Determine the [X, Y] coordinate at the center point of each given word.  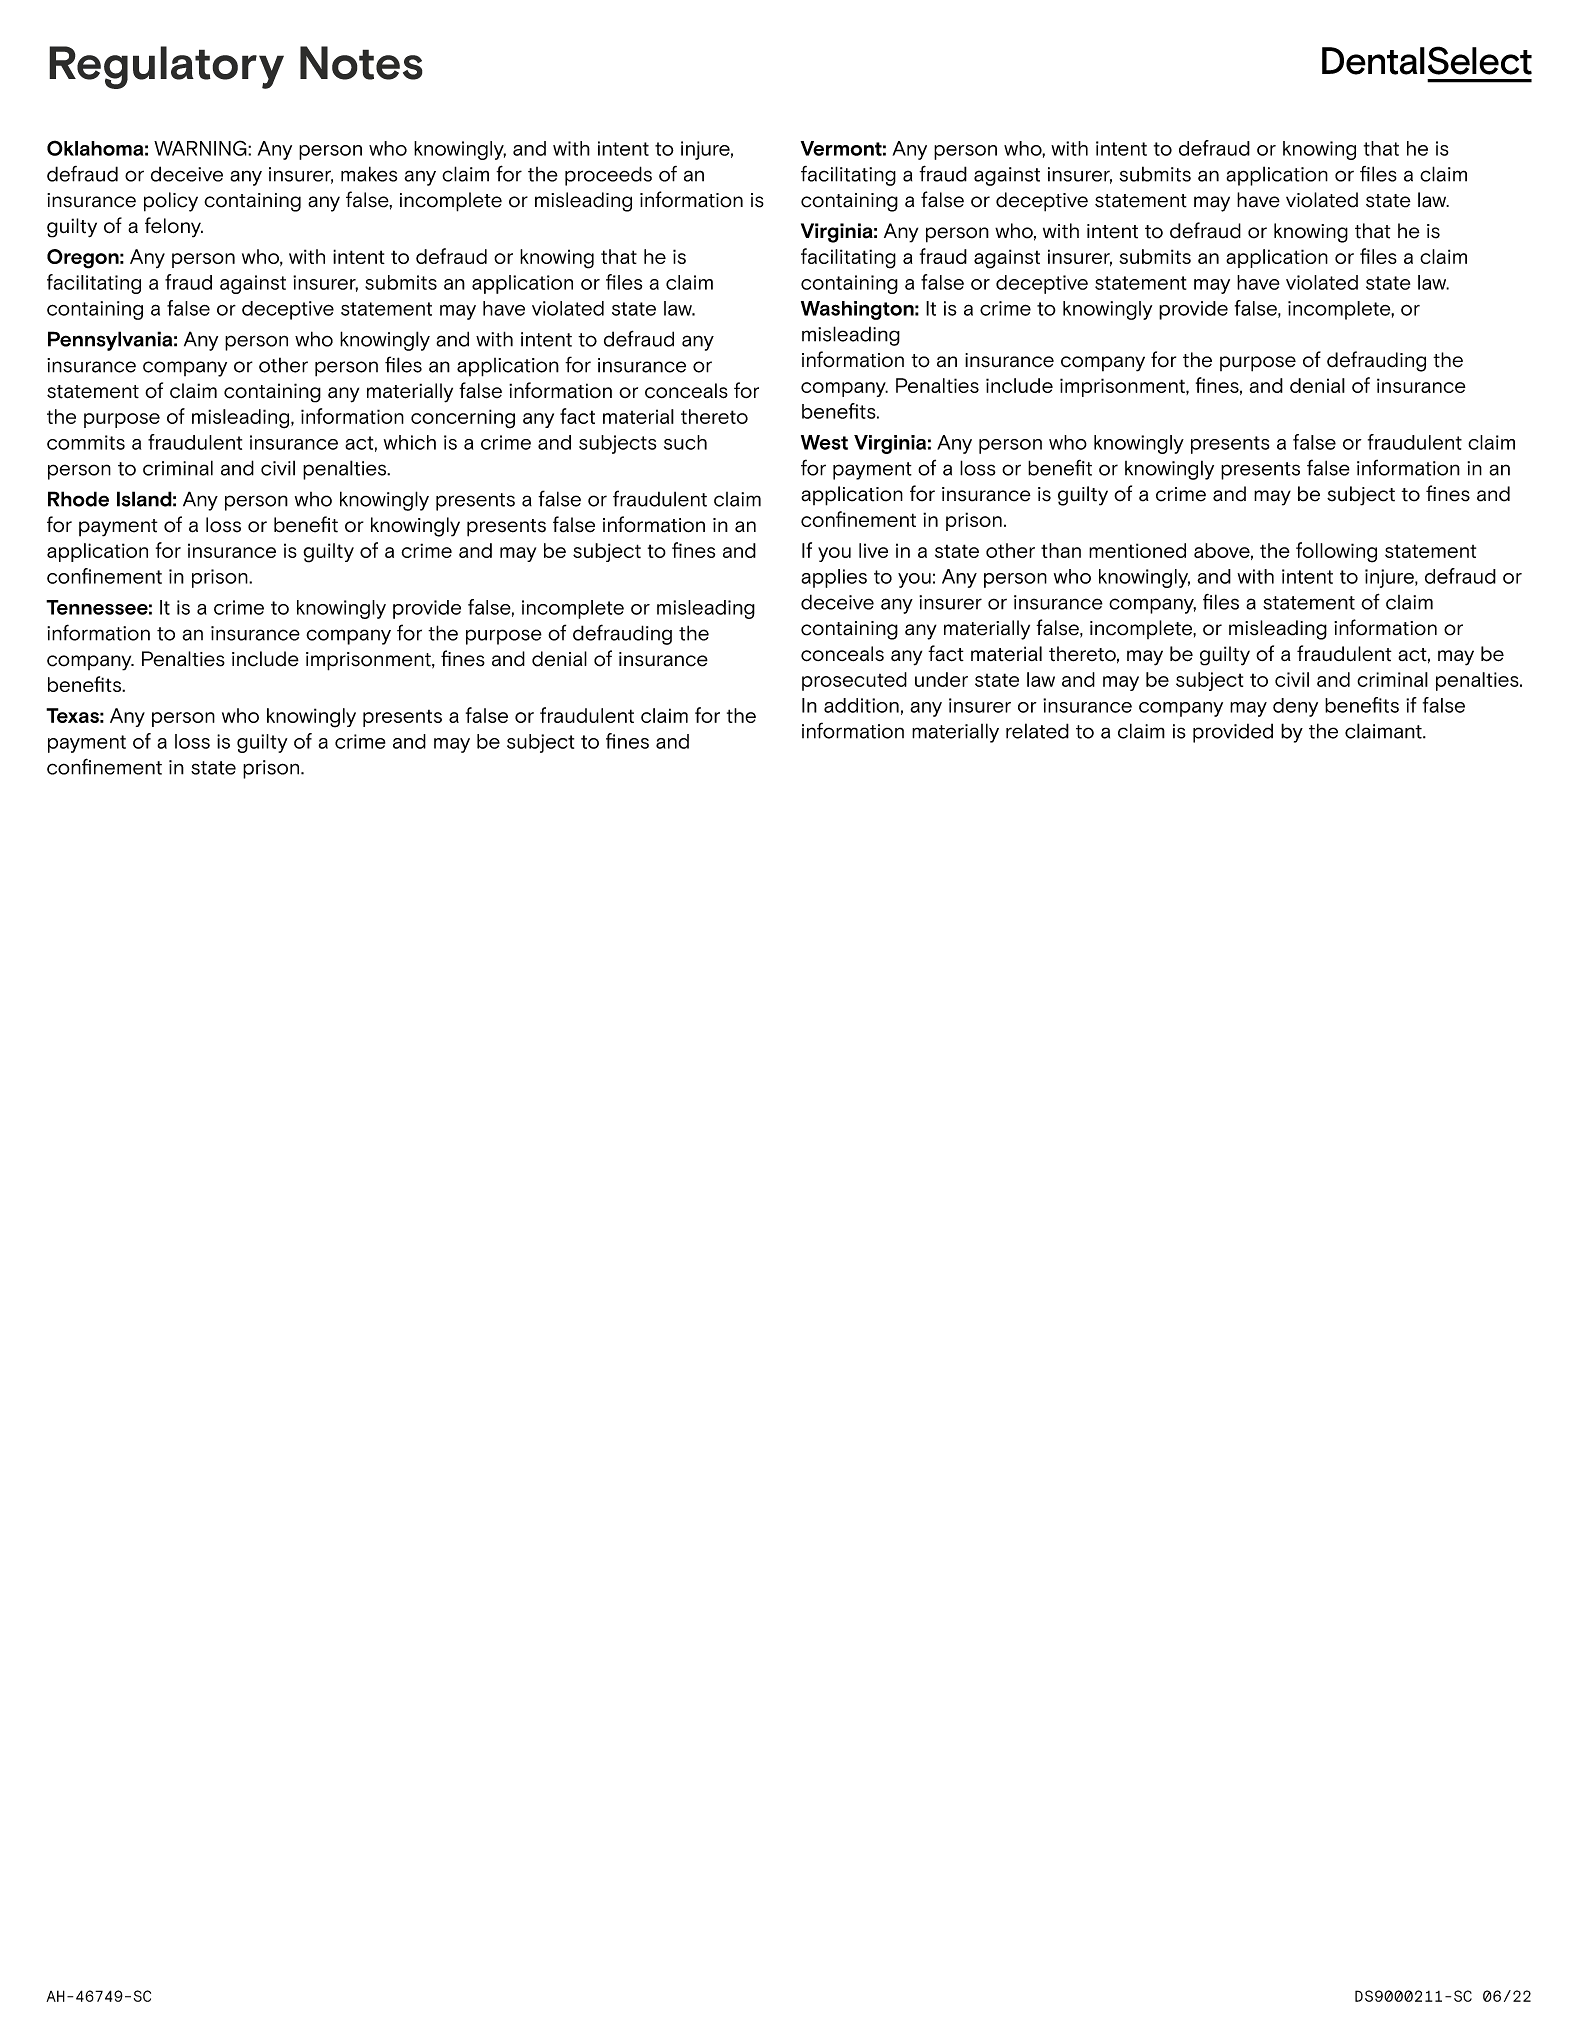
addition [861, 705]
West [824, 442]
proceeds [608, 176]
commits [86, 442]
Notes [361, 63]
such [685, 442]
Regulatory [166, 67]
